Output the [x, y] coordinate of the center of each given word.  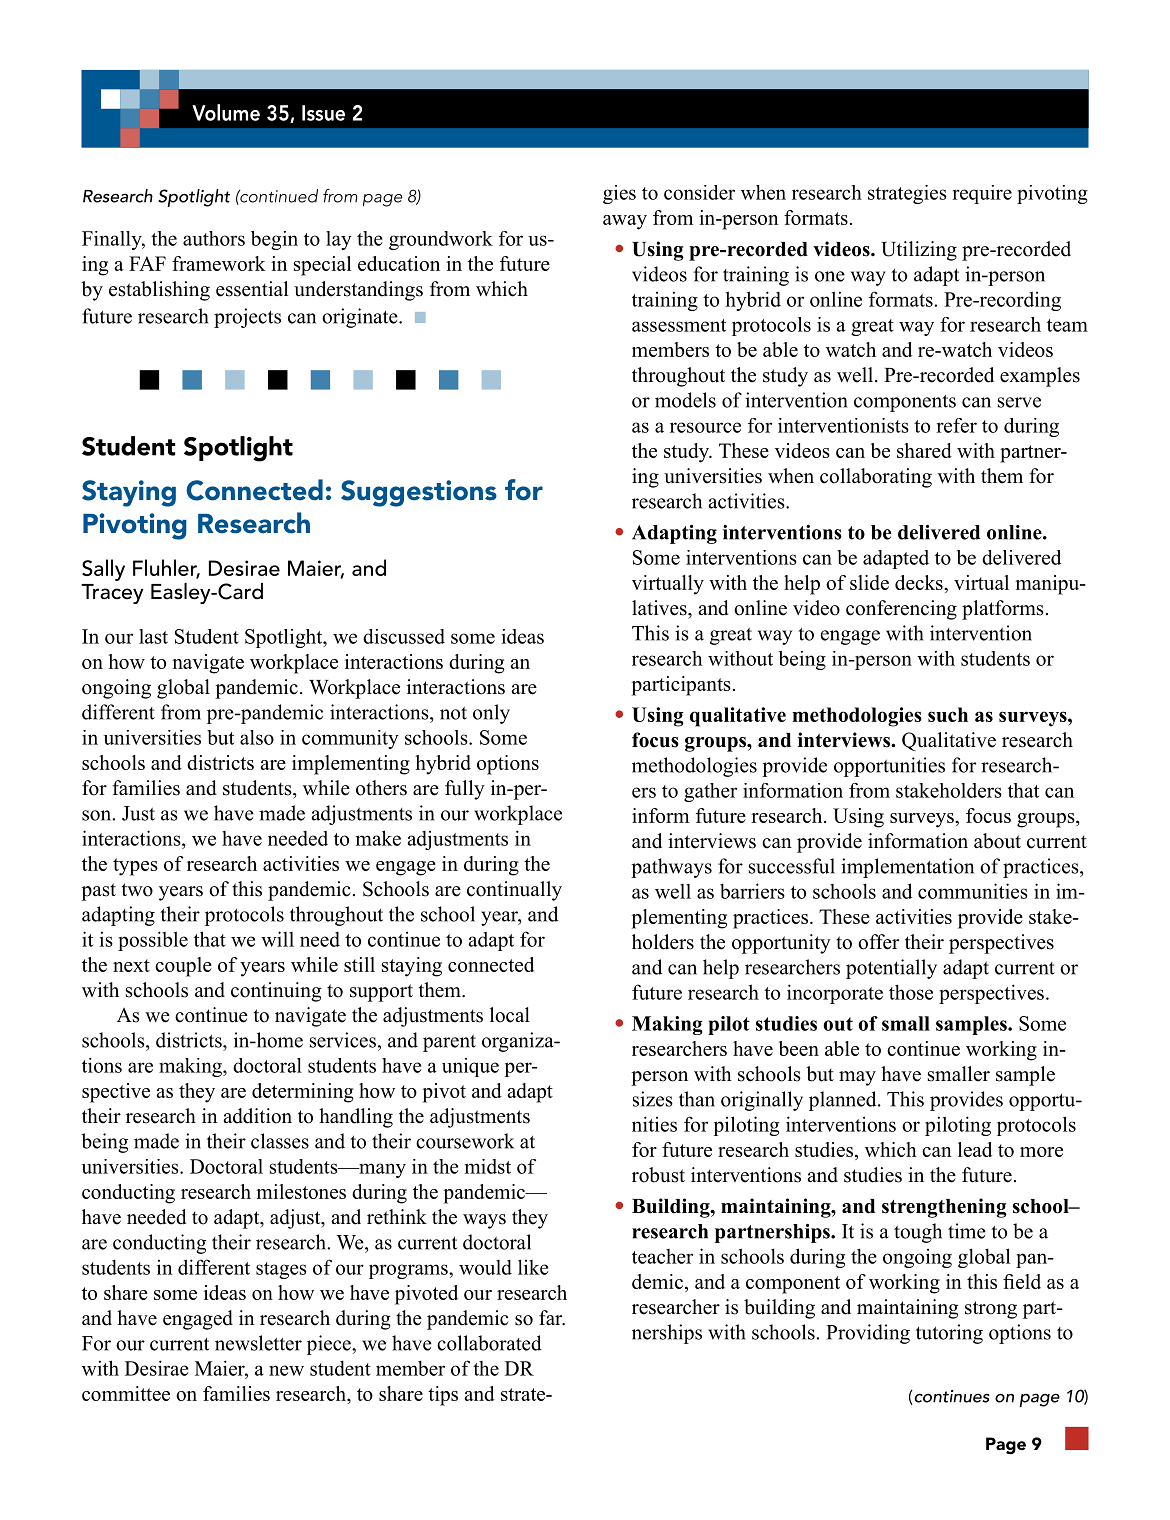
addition [257, 1116]
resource [705, 427]
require [982, 194]
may [857, 1078]
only [491, 714]
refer [956, 425]
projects [247, 318]
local [510, 1015]
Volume [226, 112]
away [625, 222]
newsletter [258, 1343]
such [948, 714]
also [257, 737]
